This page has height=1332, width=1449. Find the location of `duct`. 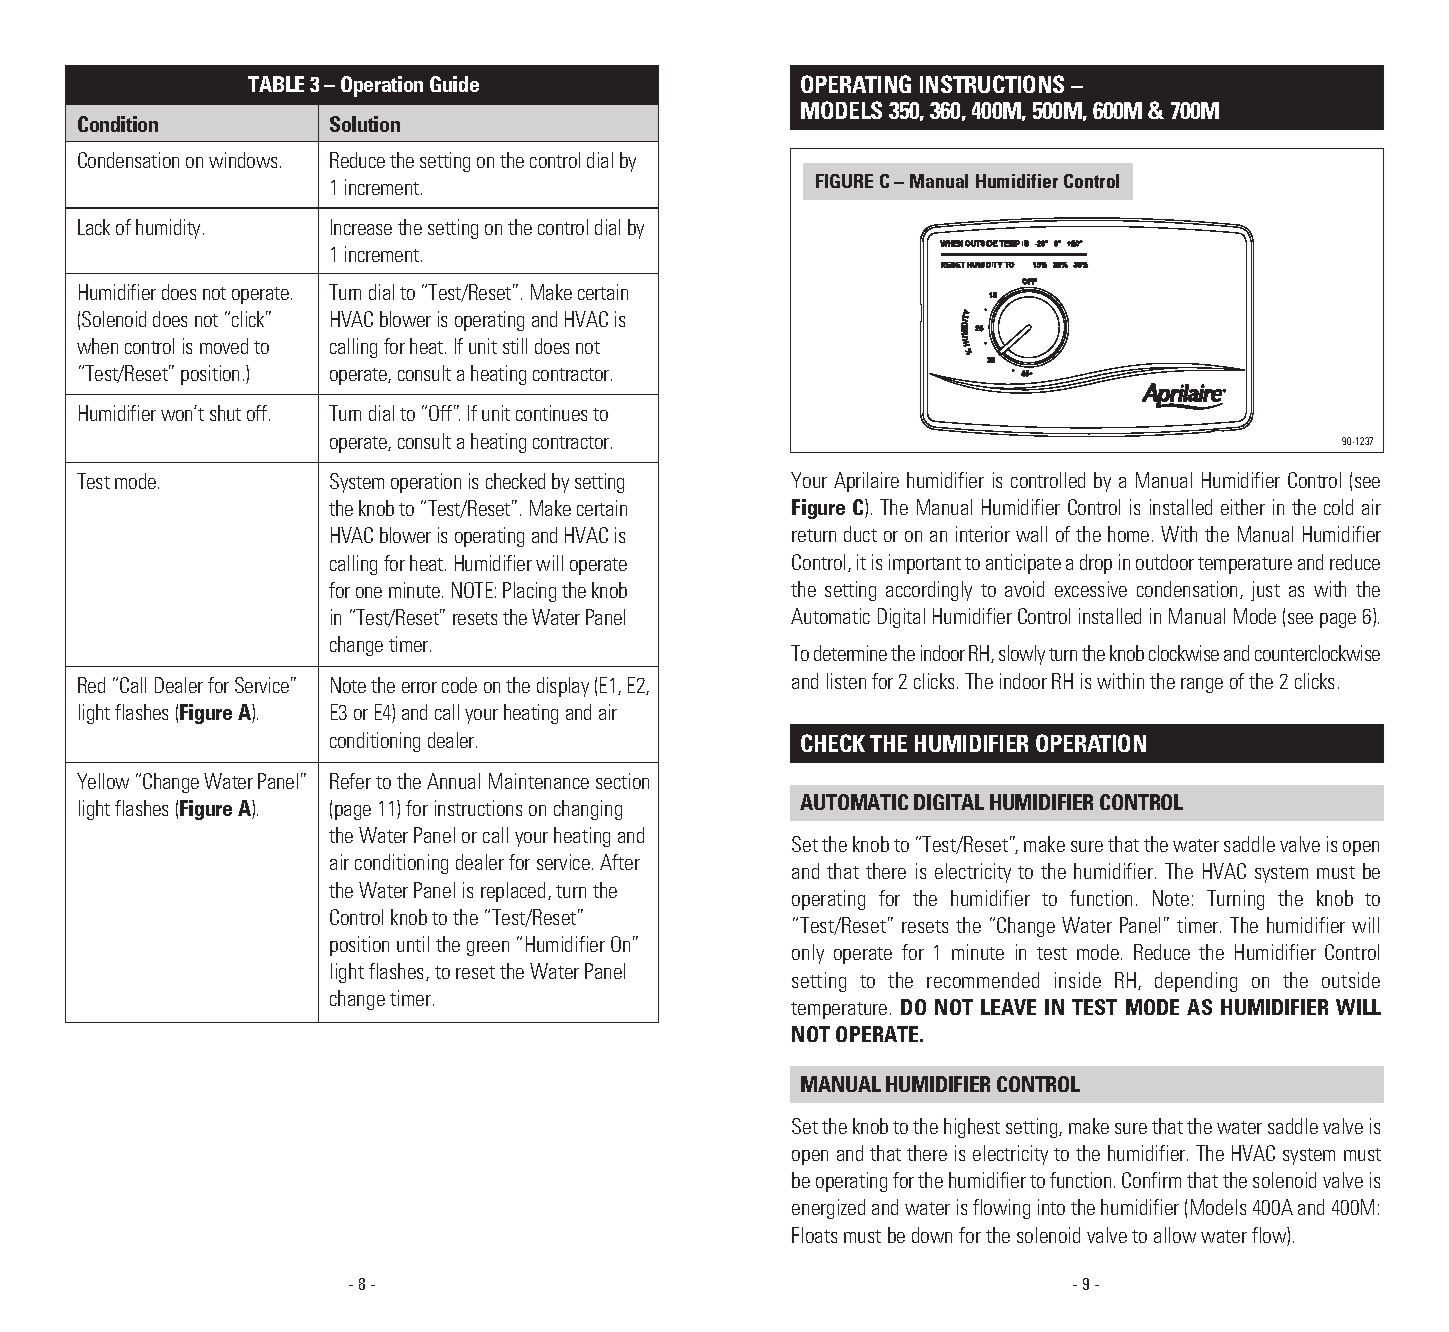

duct is located at coordinates (860, 534).
